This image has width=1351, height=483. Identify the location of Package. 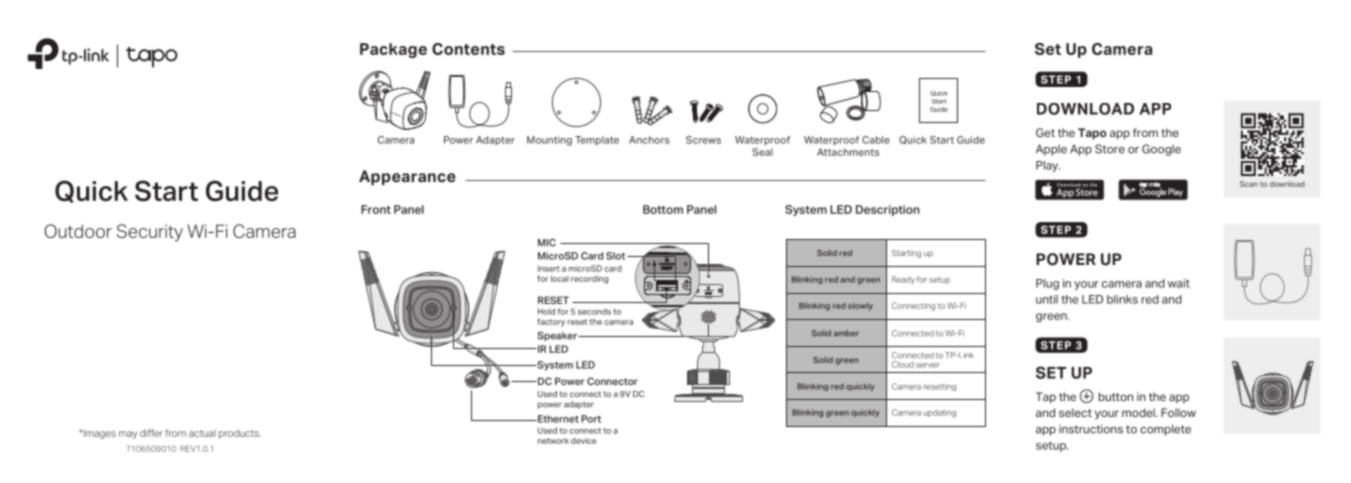
(393, 50).
